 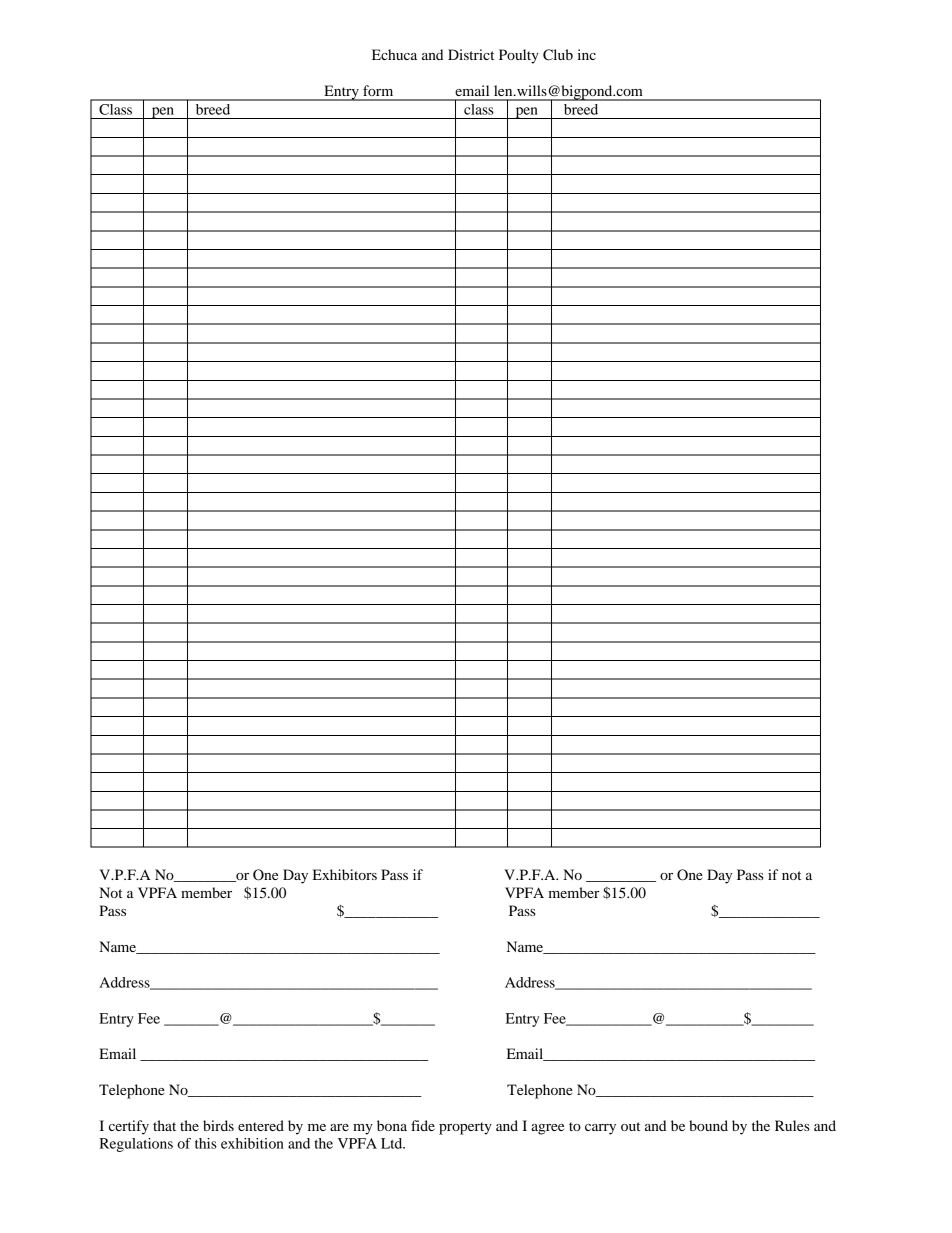 What do you see at coordinates (558, 55) in the screenshot?
I see `Club` at bounding box center [558, 55].
